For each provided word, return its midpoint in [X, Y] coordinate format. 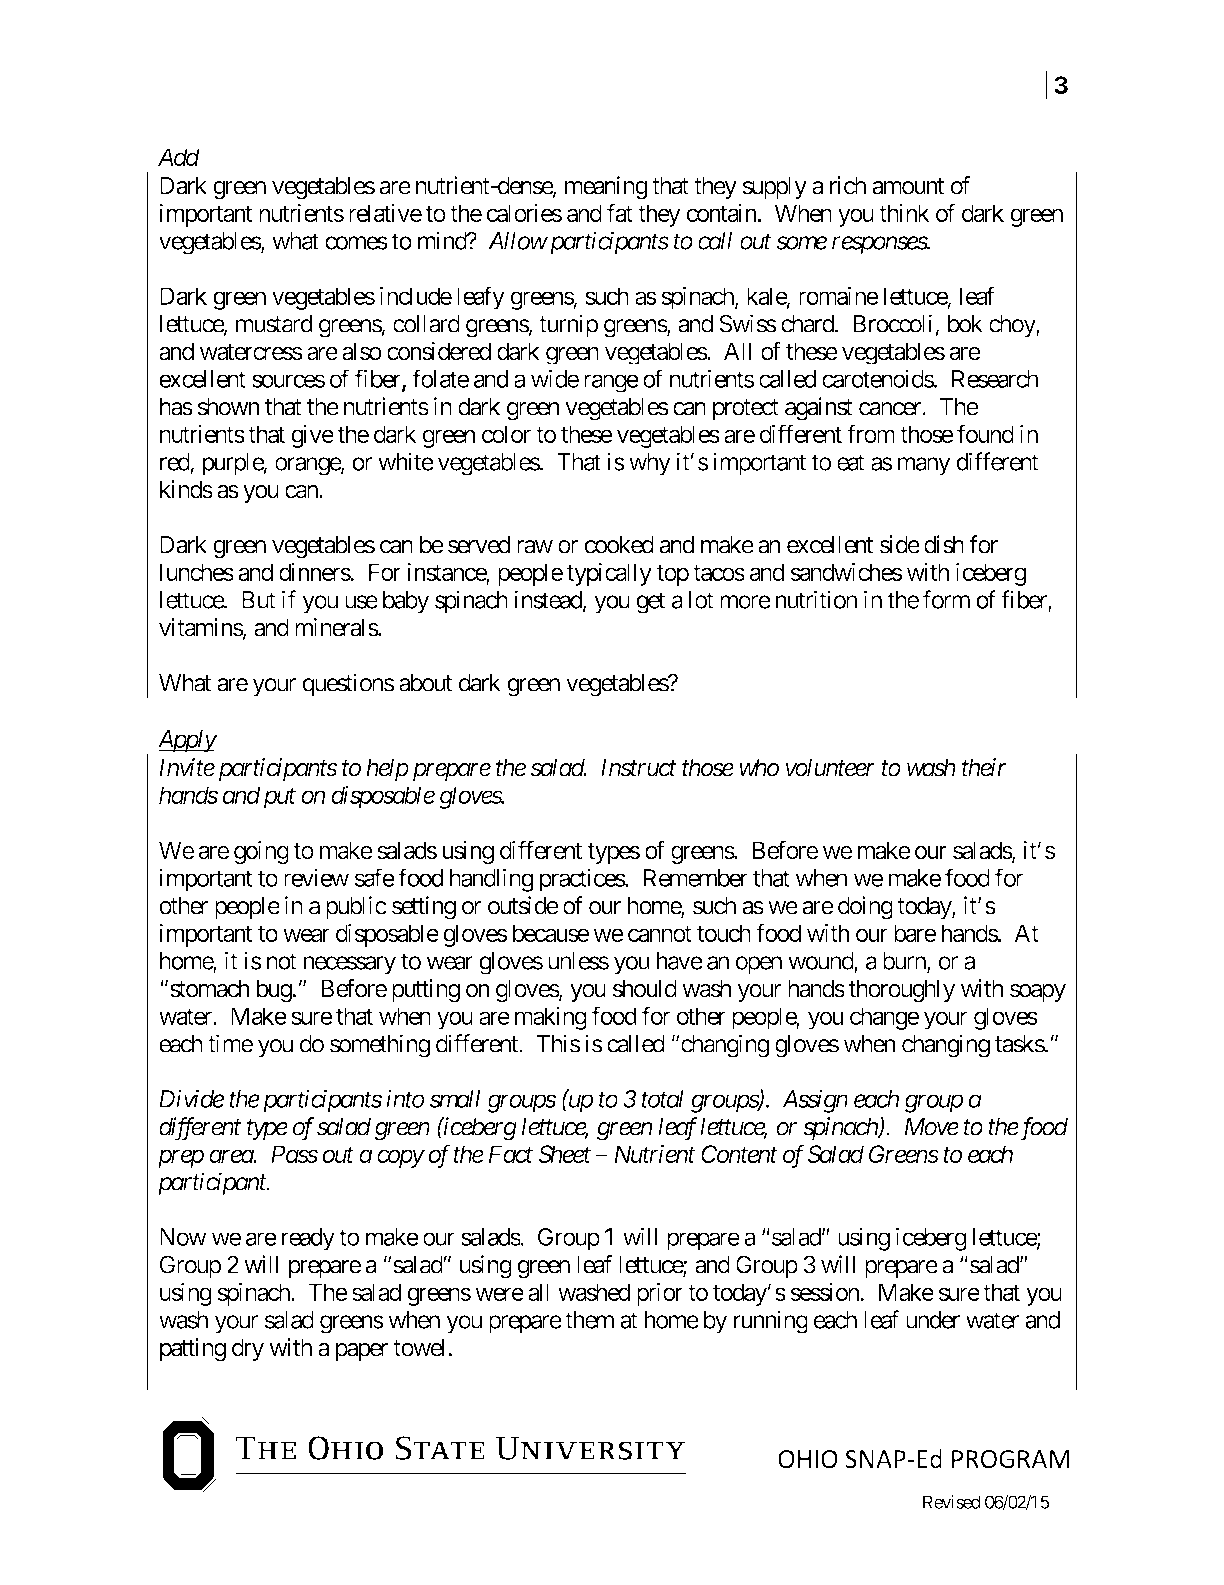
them [589, 1320]
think [904, 213]
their [984, 767]
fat [620, 212]
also [362, 351]
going [261, 852]
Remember [696, 878]
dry [248, 1349]
